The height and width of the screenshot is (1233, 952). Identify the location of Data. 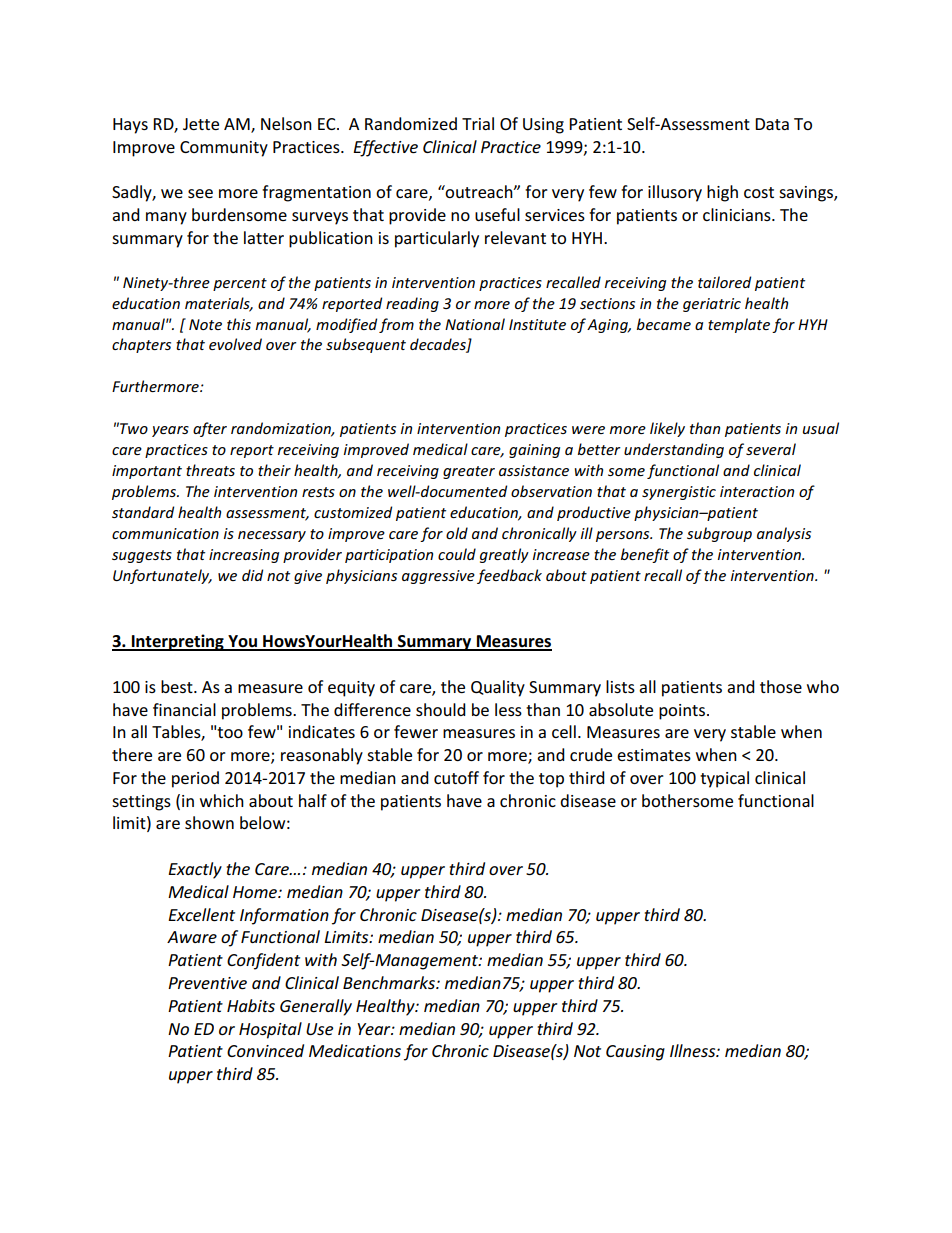
(772, 124).
